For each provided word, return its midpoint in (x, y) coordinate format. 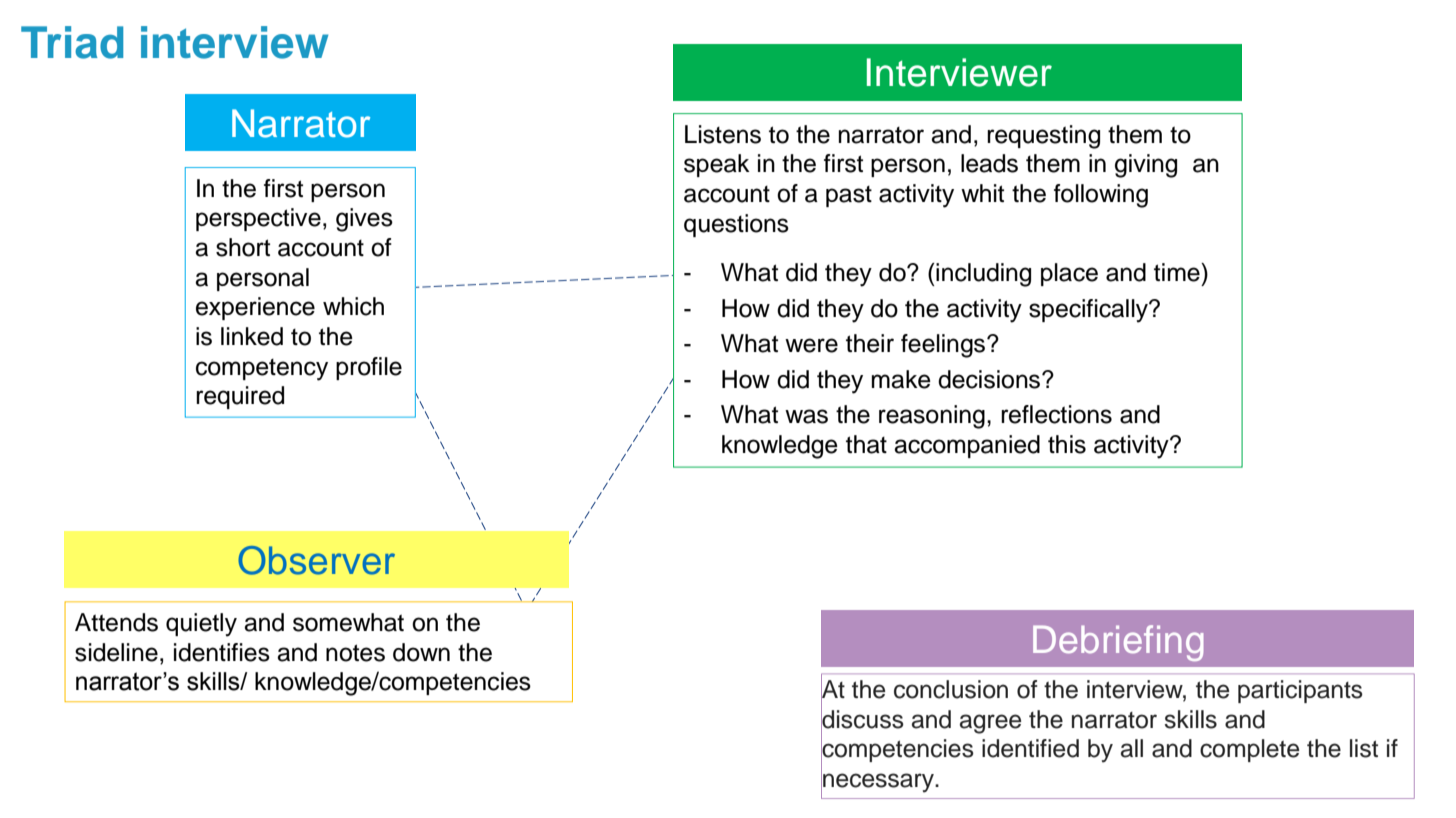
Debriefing (1118, 643)
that (866, 444)
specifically (1089, 311)
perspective (258, 219)
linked (252, 336)
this (1067, 444)
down (421, 652)
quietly (201, 625)
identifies (222, 652)
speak (717, 165)
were (811, 345)
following (1101, 196)
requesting (1043, 137)
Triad (72, 42)
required (240, 397)
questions (736, 225)
